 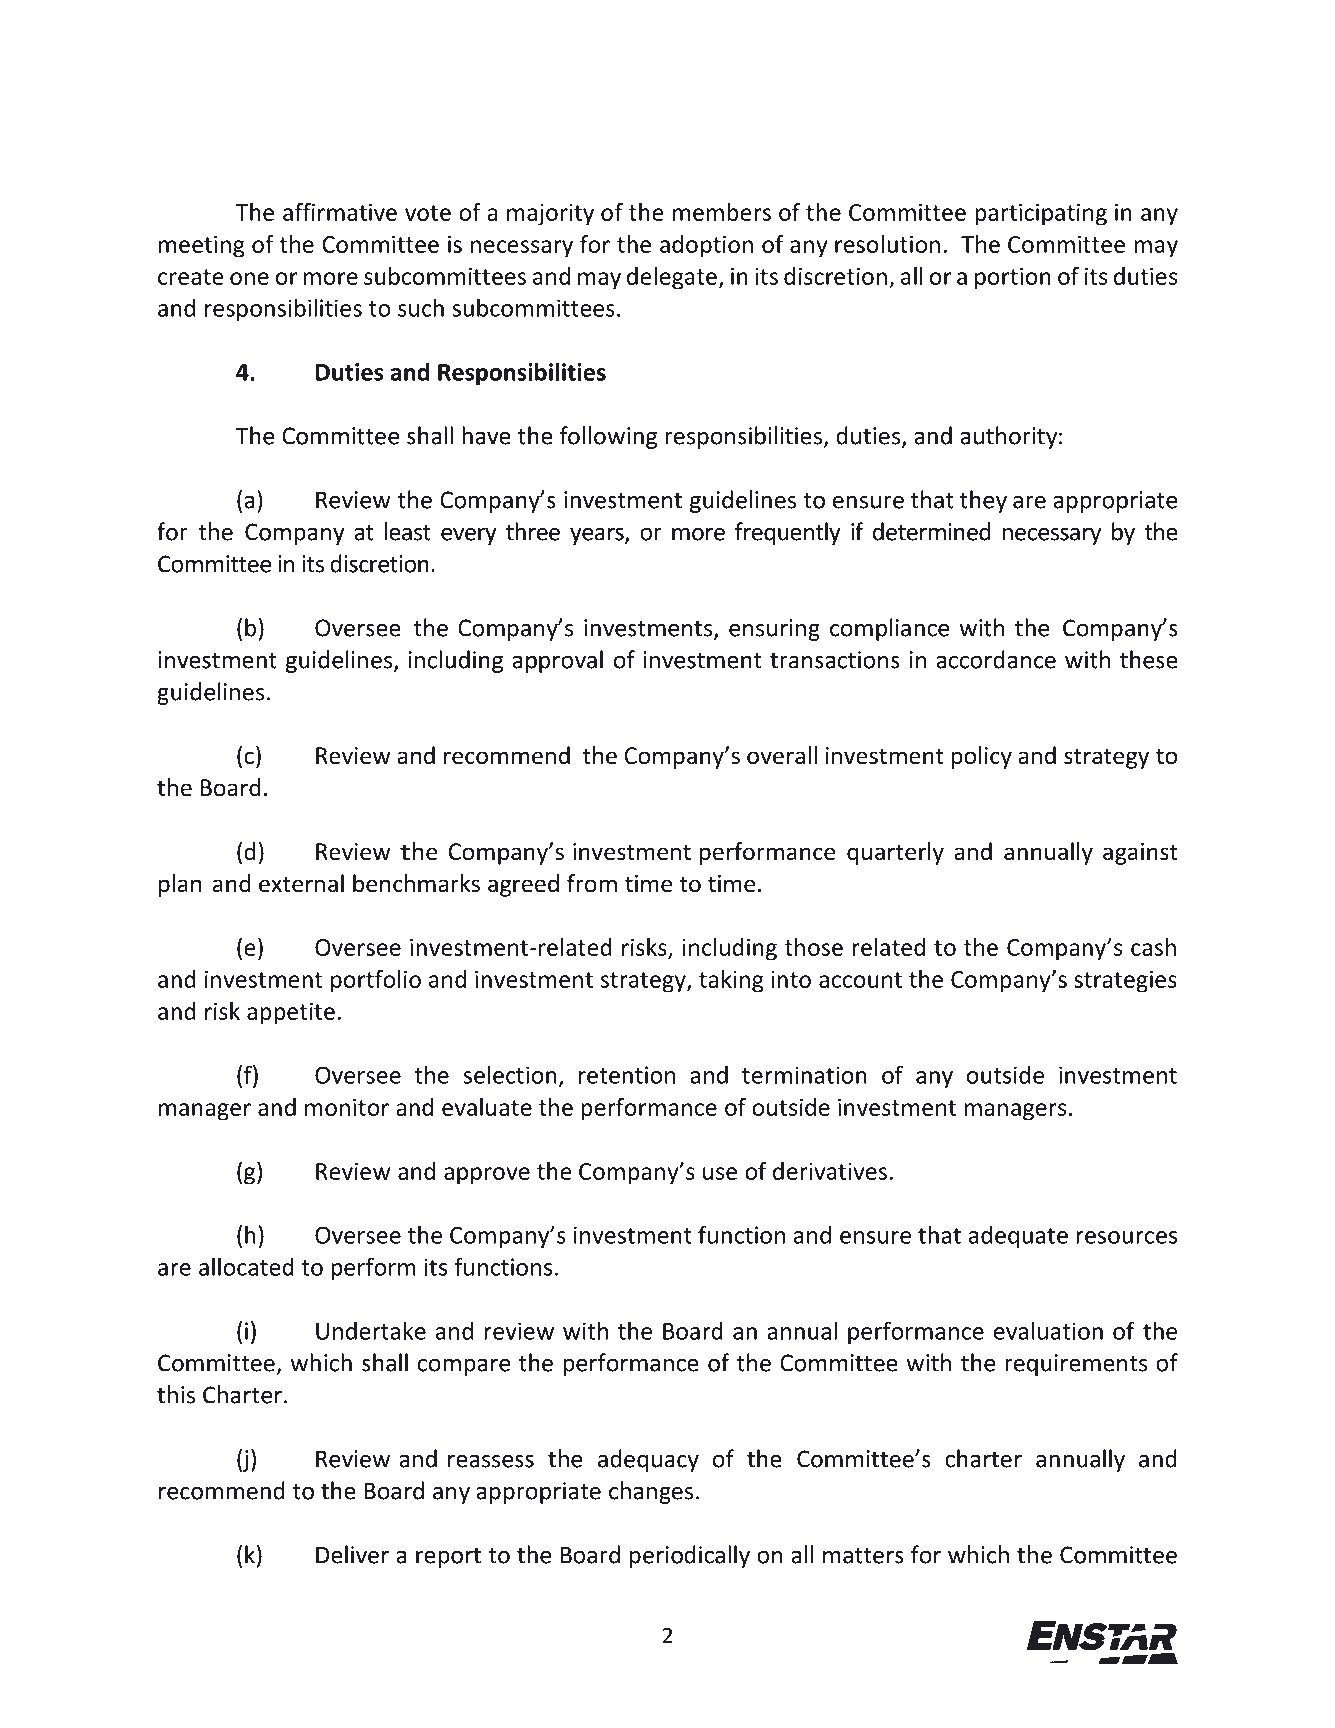 What do you see at coordinates (249, 278) in the screenshot?
I see `one` at bounding box center [249, 278].
